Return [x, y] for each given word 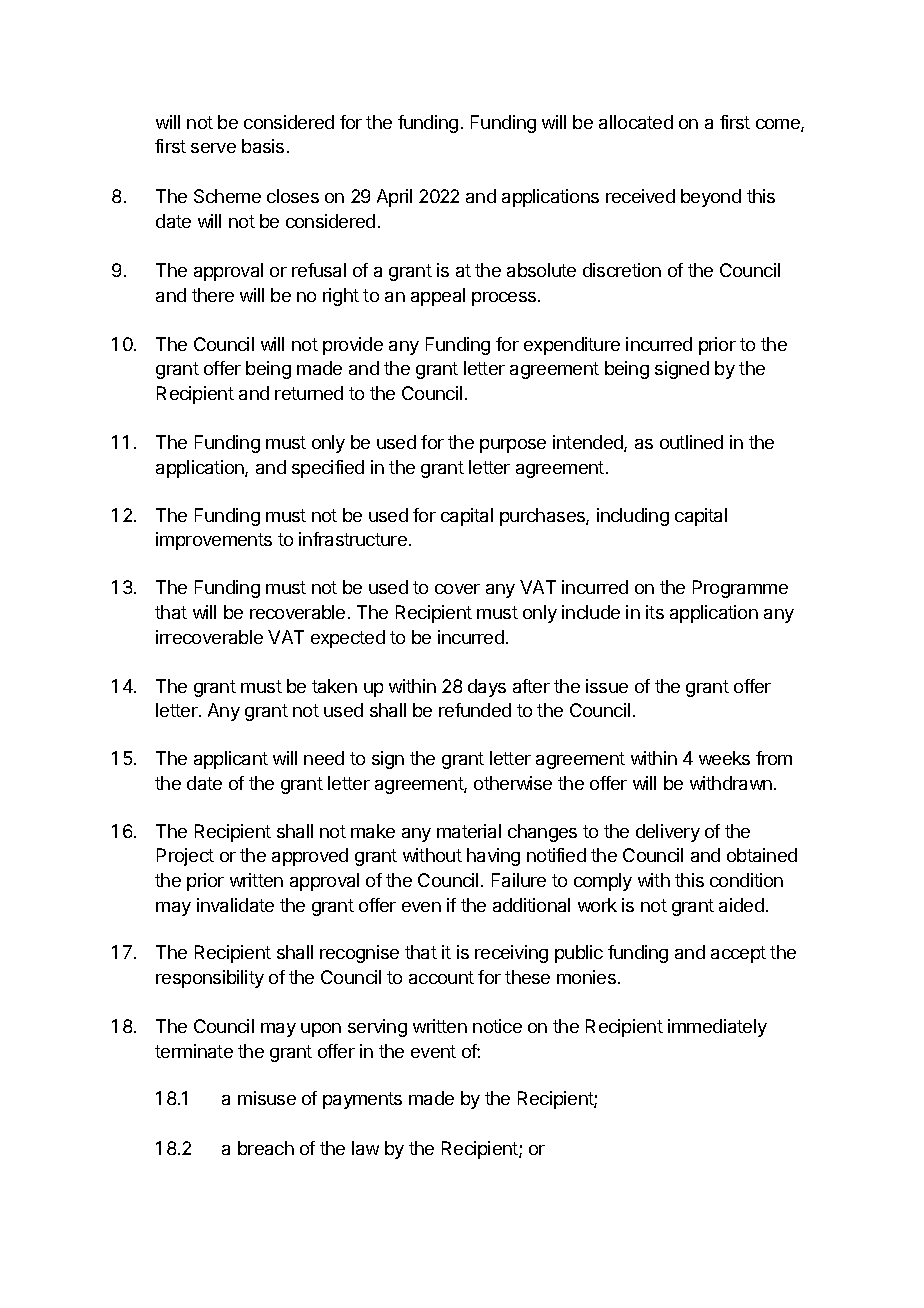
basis [263, 146]
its [655, 612]
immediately [717, 1028]
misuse [267, 1098]
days [487, 688]
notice [497, 1026]
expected [348, 639]
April [394, 198]
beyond [711, 198]
